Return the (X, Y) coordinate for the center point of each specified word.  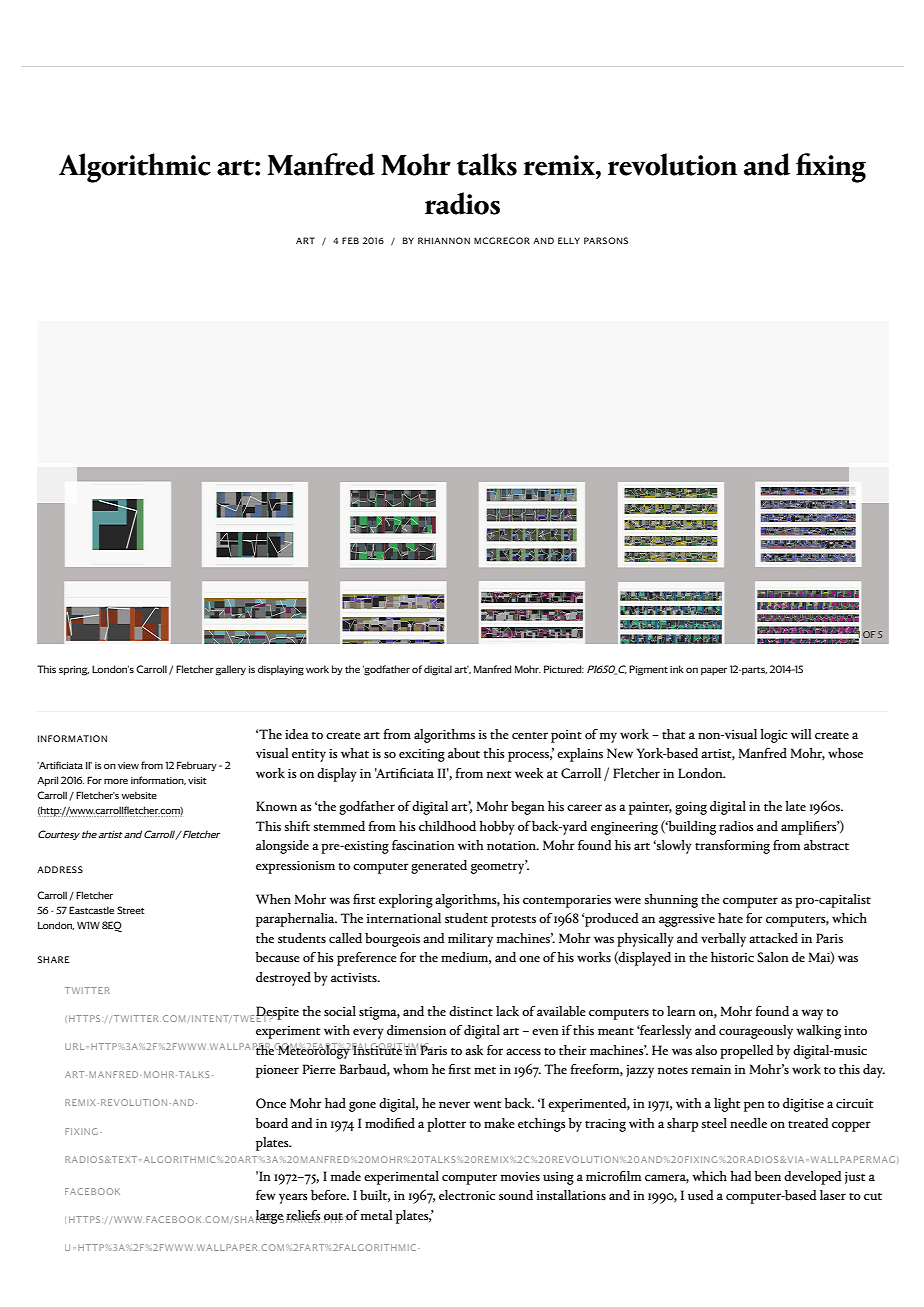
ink (677, 669)
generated (439, 867)
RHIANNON (444, 240)
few (266, 1195)
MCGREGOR (502, 240)
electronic (467, 1195)
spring (74, 671)
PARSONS (606, 240)
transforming (732, 847)
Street (131, 910)
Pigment (648, 670)
